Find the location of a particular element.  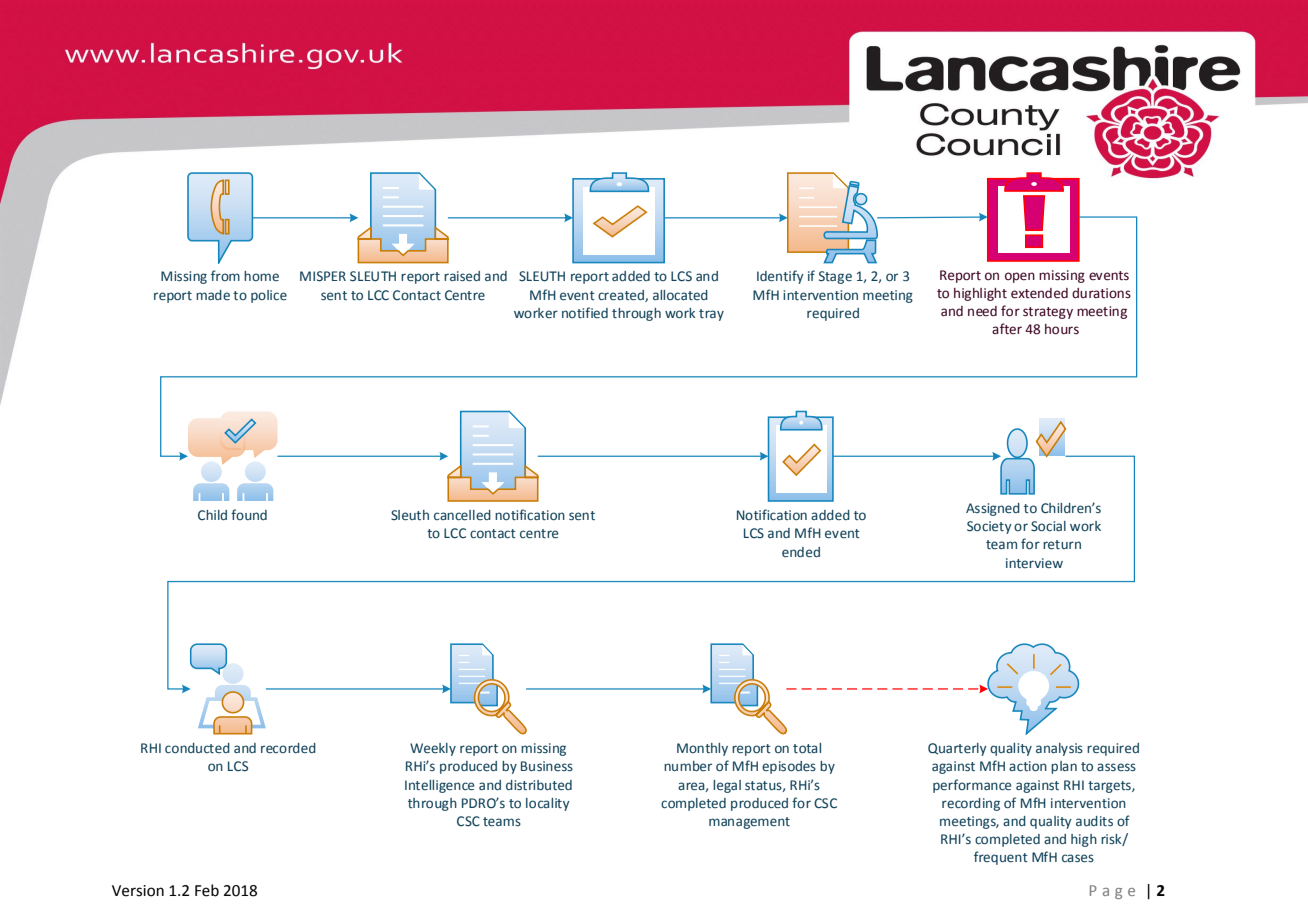

Quarterly is located at coordinates (957, 749).
